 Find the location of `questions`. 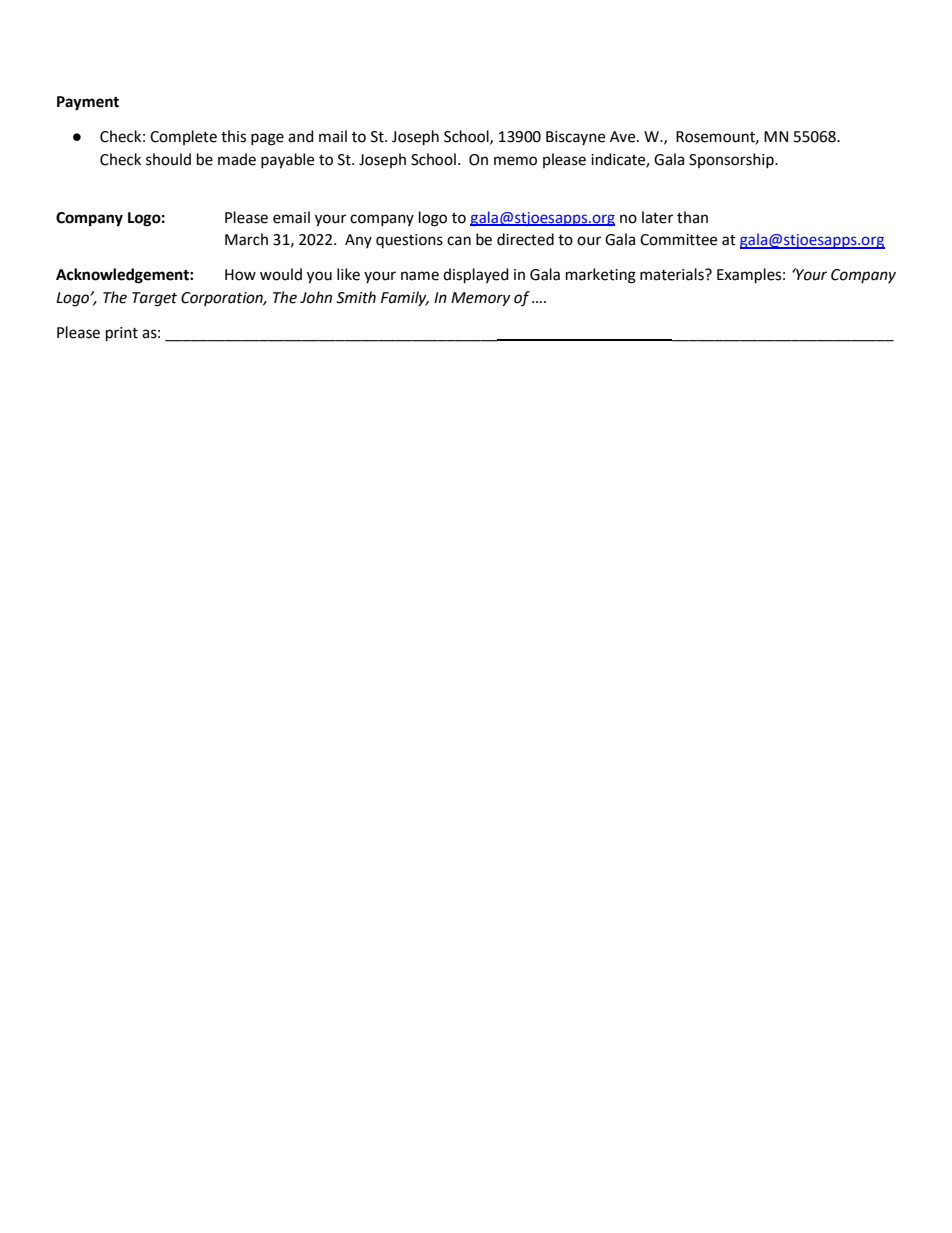

questions is located at coordinates (409, 241).
